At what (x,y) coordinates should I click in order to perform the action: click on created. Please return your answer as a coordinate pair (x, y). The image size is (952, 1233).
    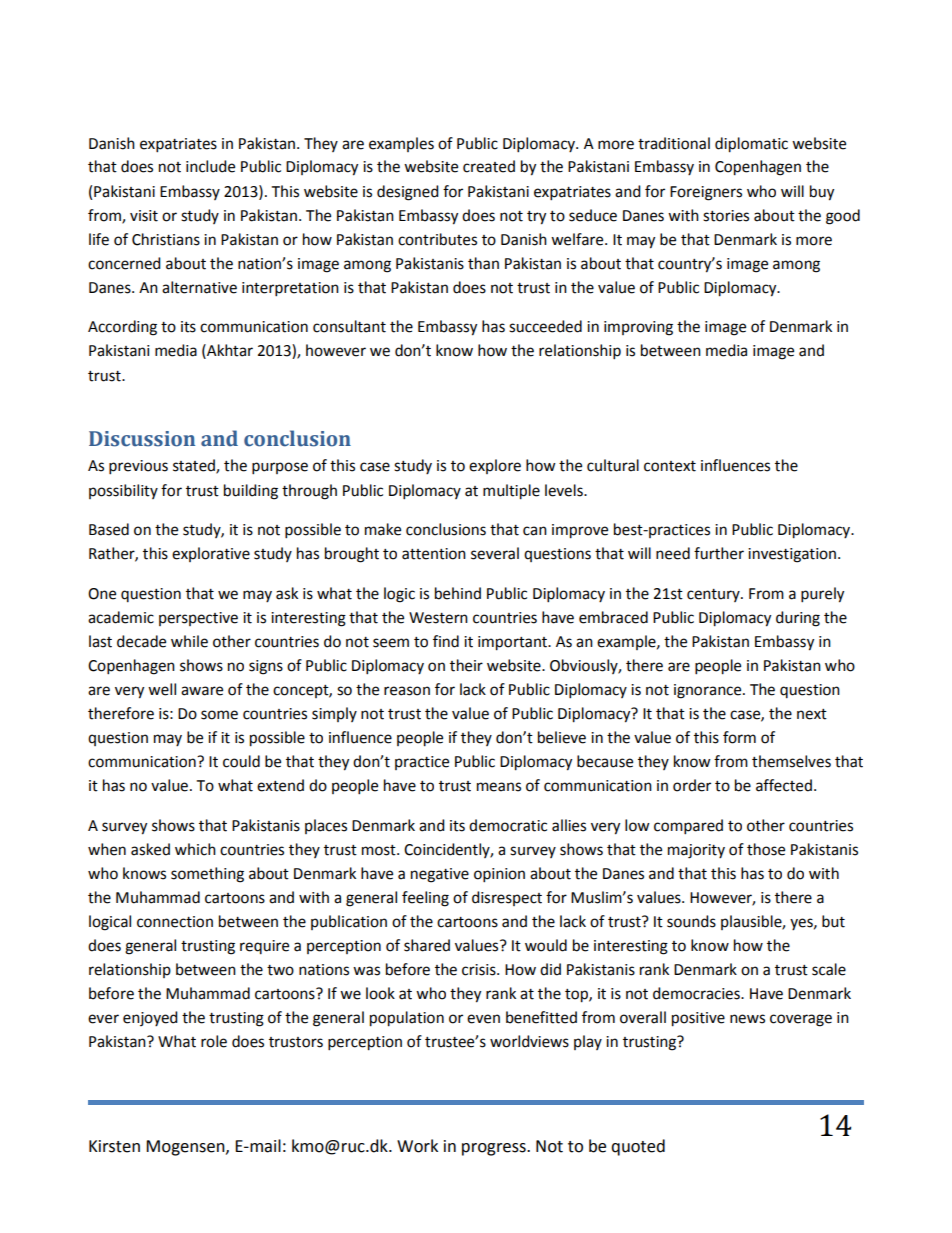
    Looking at the image, I should click on (489, 166).
